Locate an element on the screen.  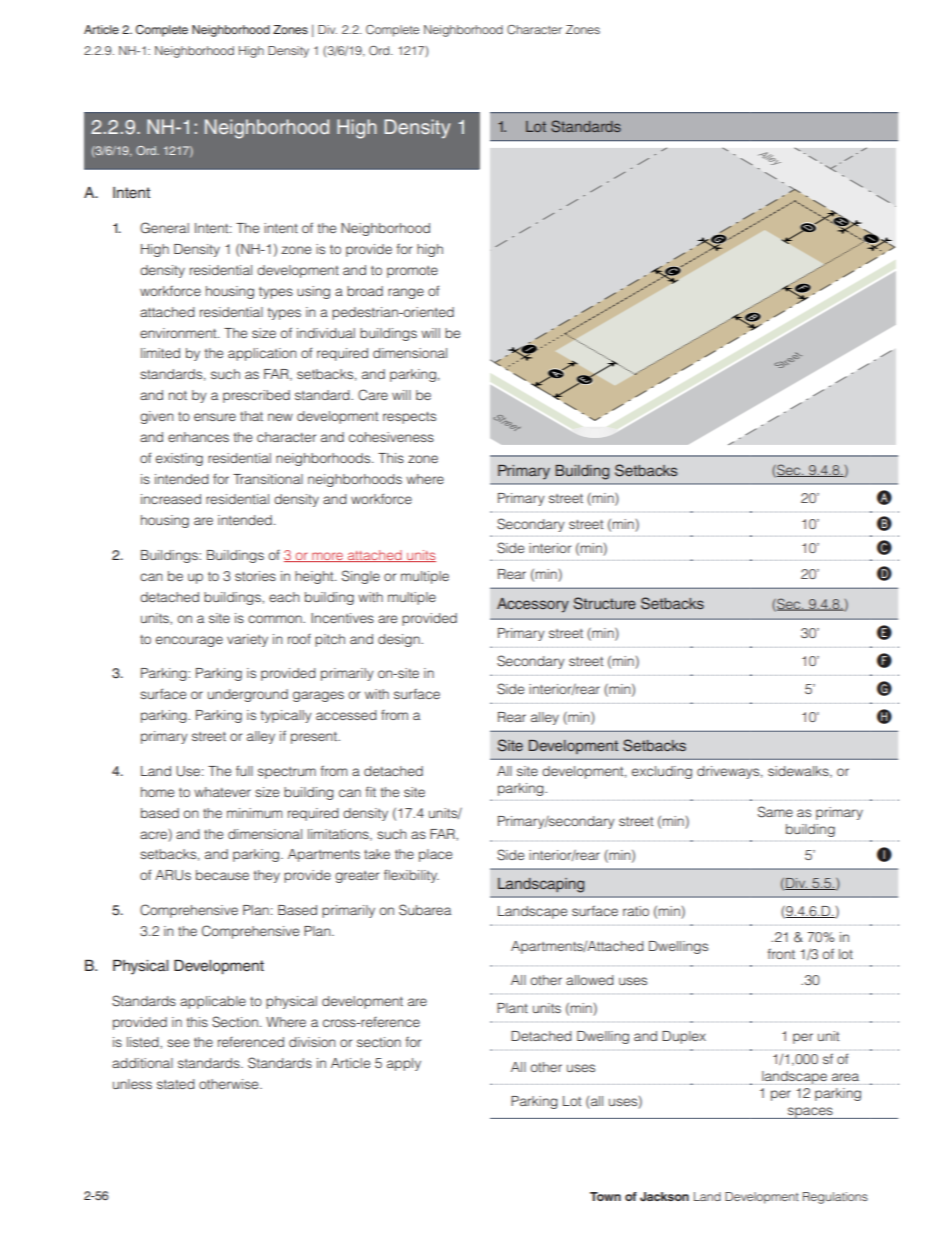
range is located at coordinates (406, 293).
